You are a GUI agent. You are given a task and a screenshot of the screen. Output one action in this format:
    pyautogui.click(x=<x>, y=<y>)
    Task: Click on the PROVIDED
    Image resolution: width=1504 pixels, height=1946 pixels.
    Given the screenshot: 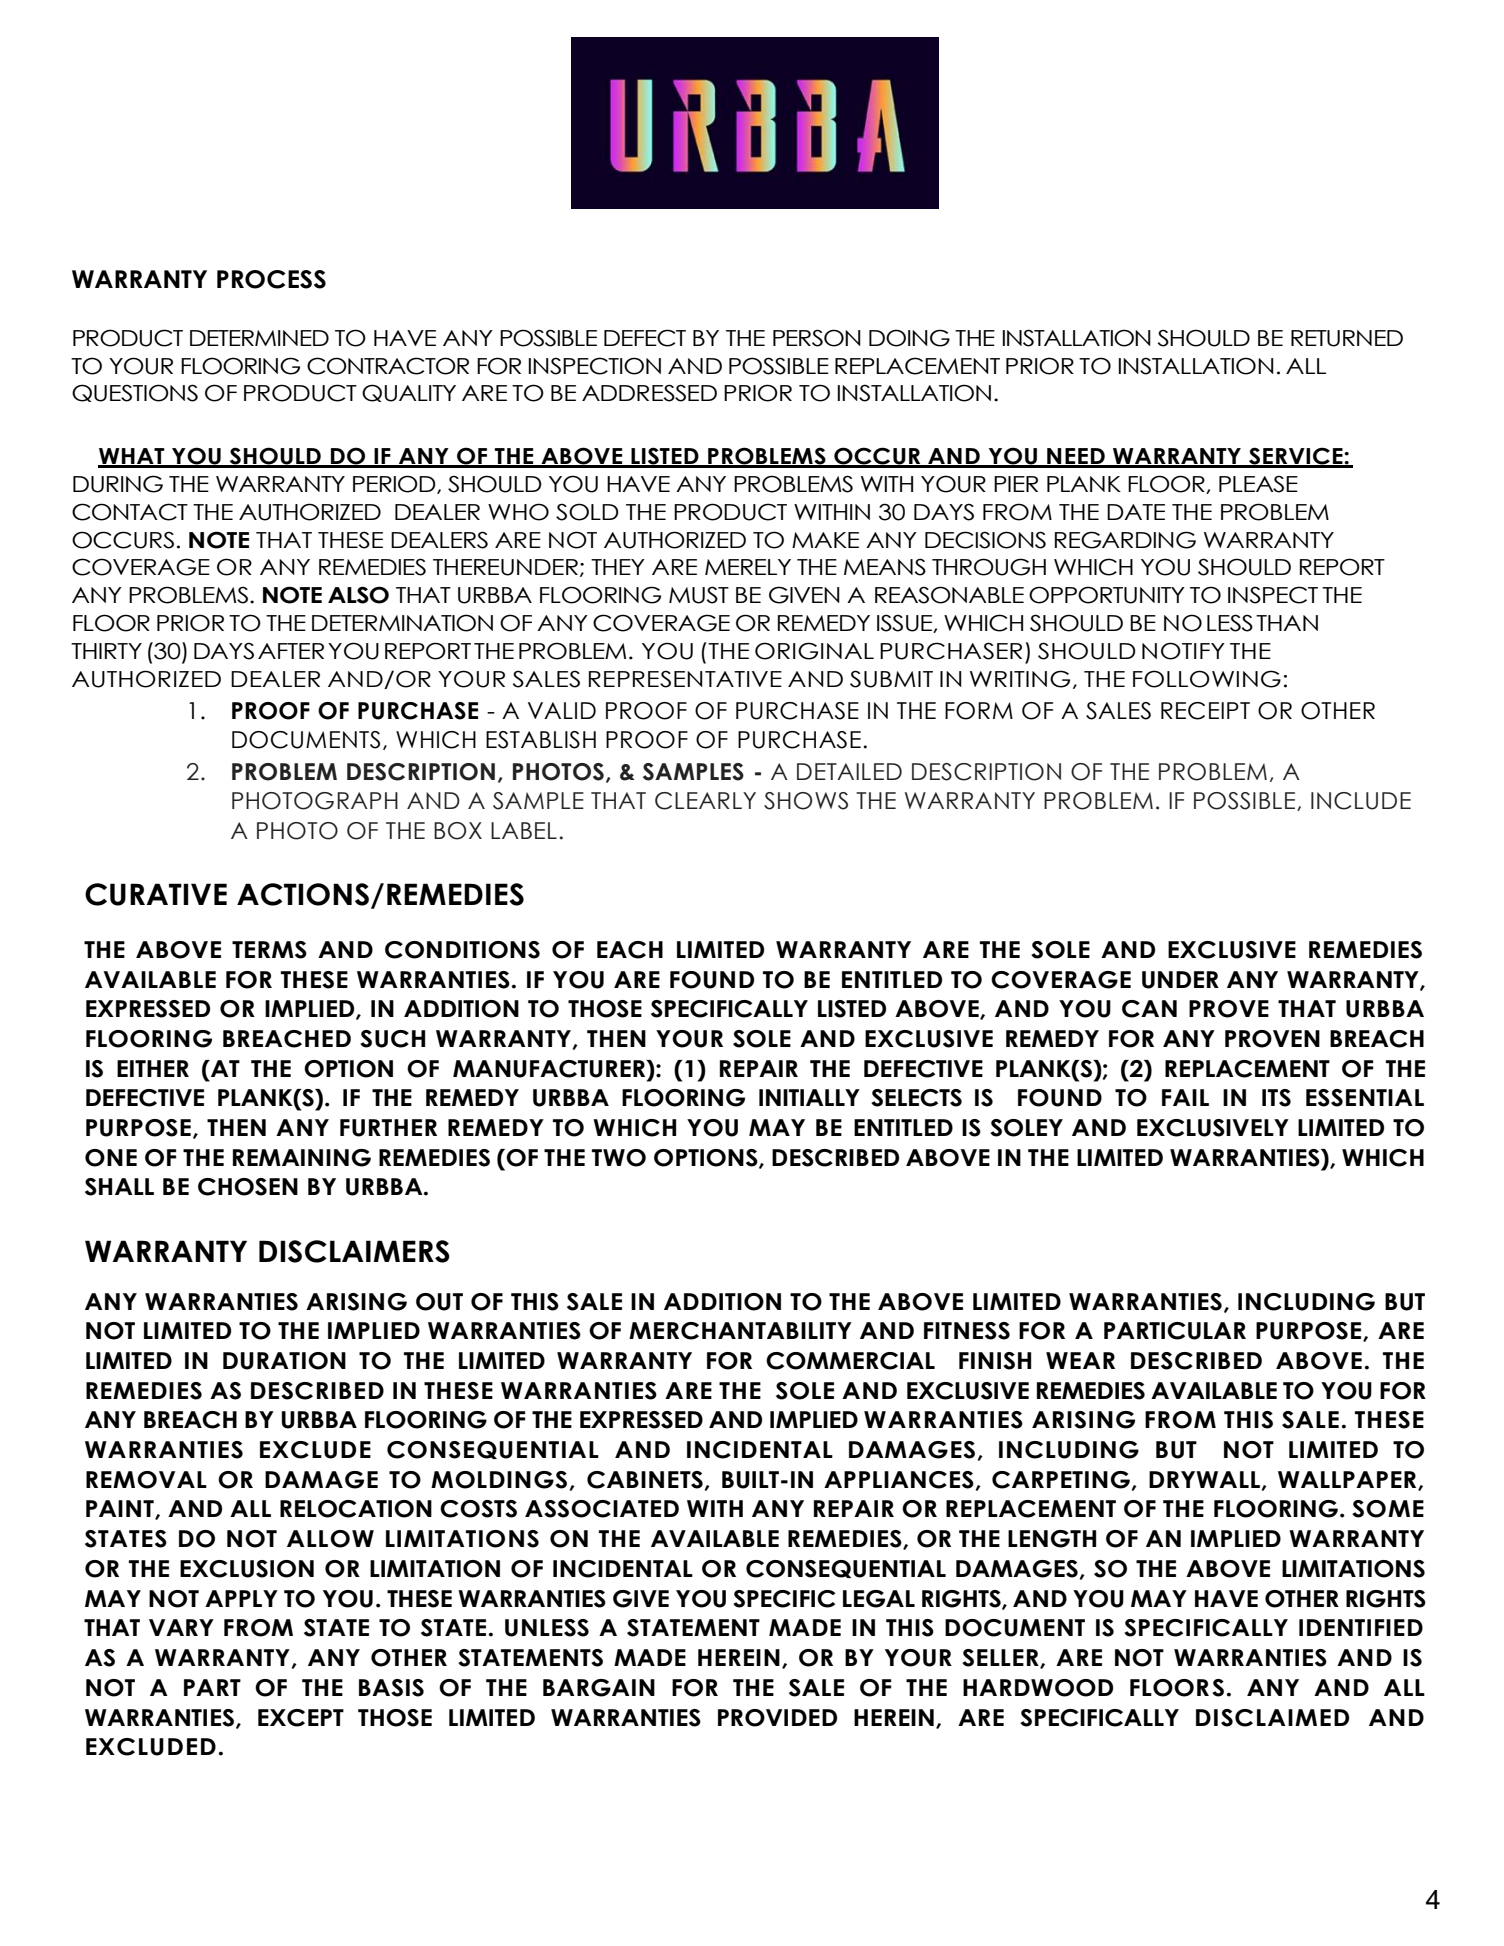 What is the action you would take?
    pyautogui.click(x=777, y=1718)
